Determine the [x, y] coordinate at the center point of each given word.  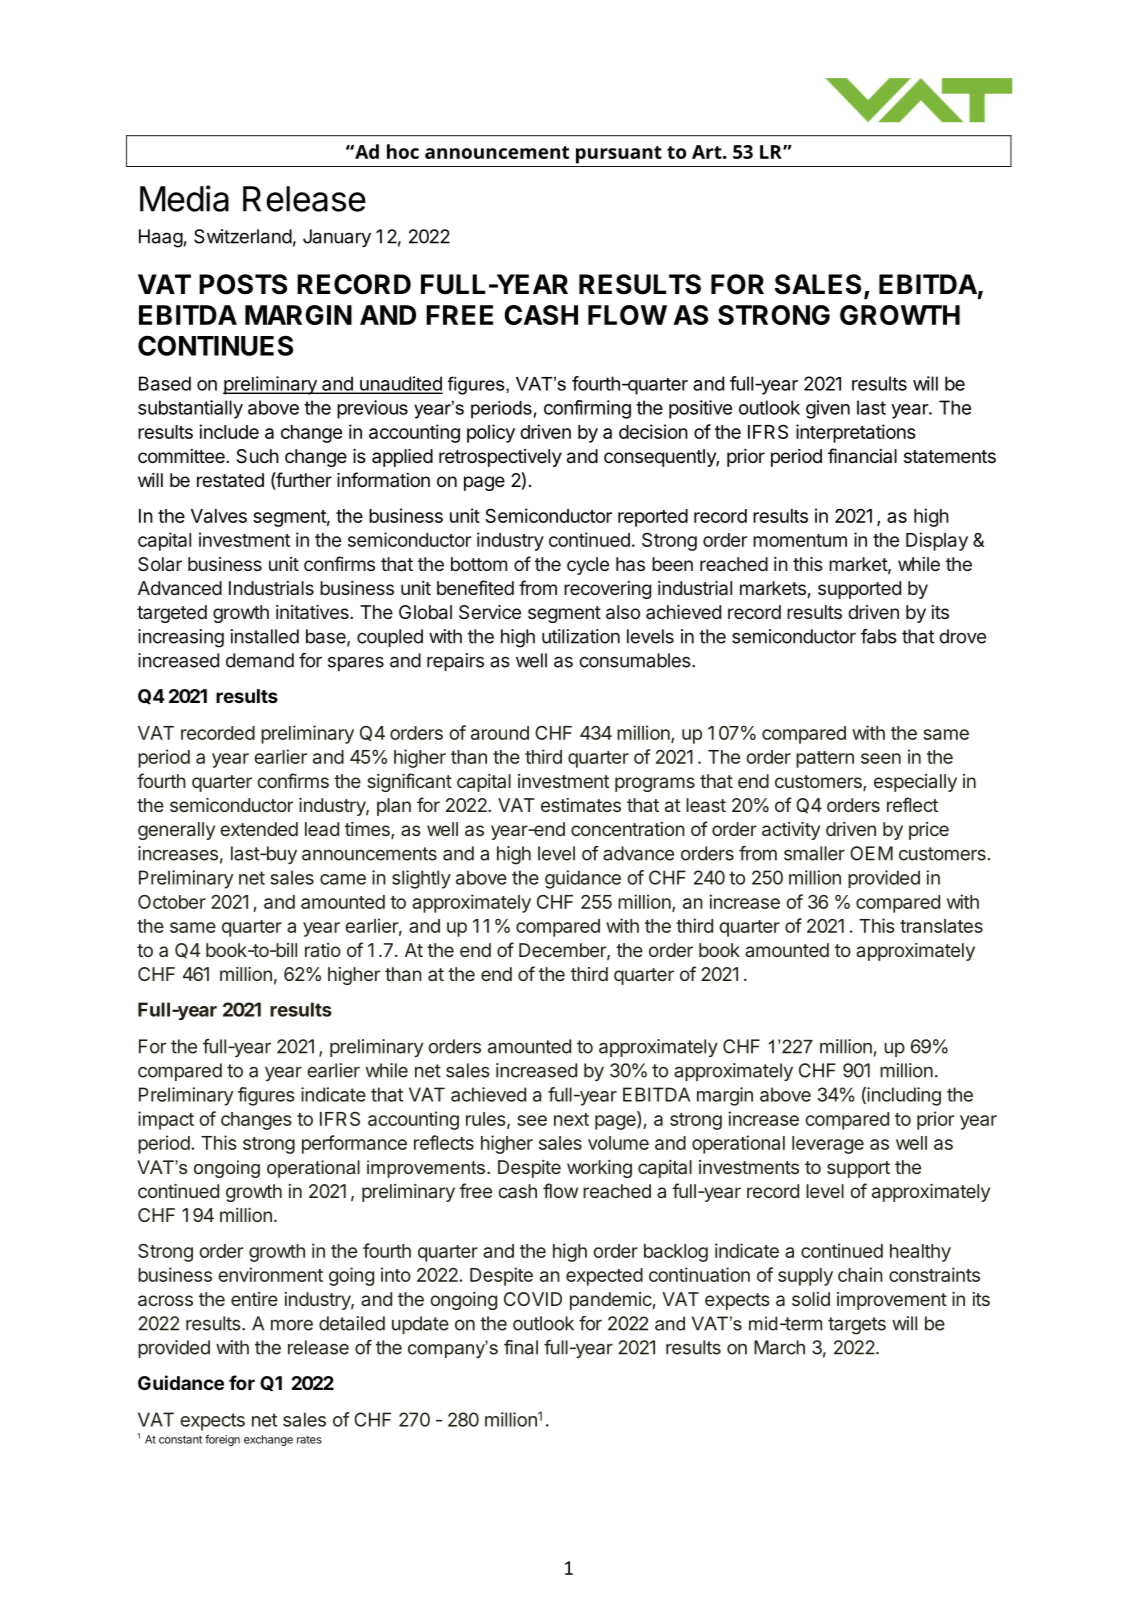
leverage [828, 1145]
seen [881, 758]
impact [166, 1120]
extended [259, 829]
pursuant [619, 155]
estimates [581, 805]
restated [230, 480]
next [571, 1119]
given [828, 409]
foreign [222, 1440]
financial [862, 456]
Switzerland [243, 236]
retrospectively [500, 458]
